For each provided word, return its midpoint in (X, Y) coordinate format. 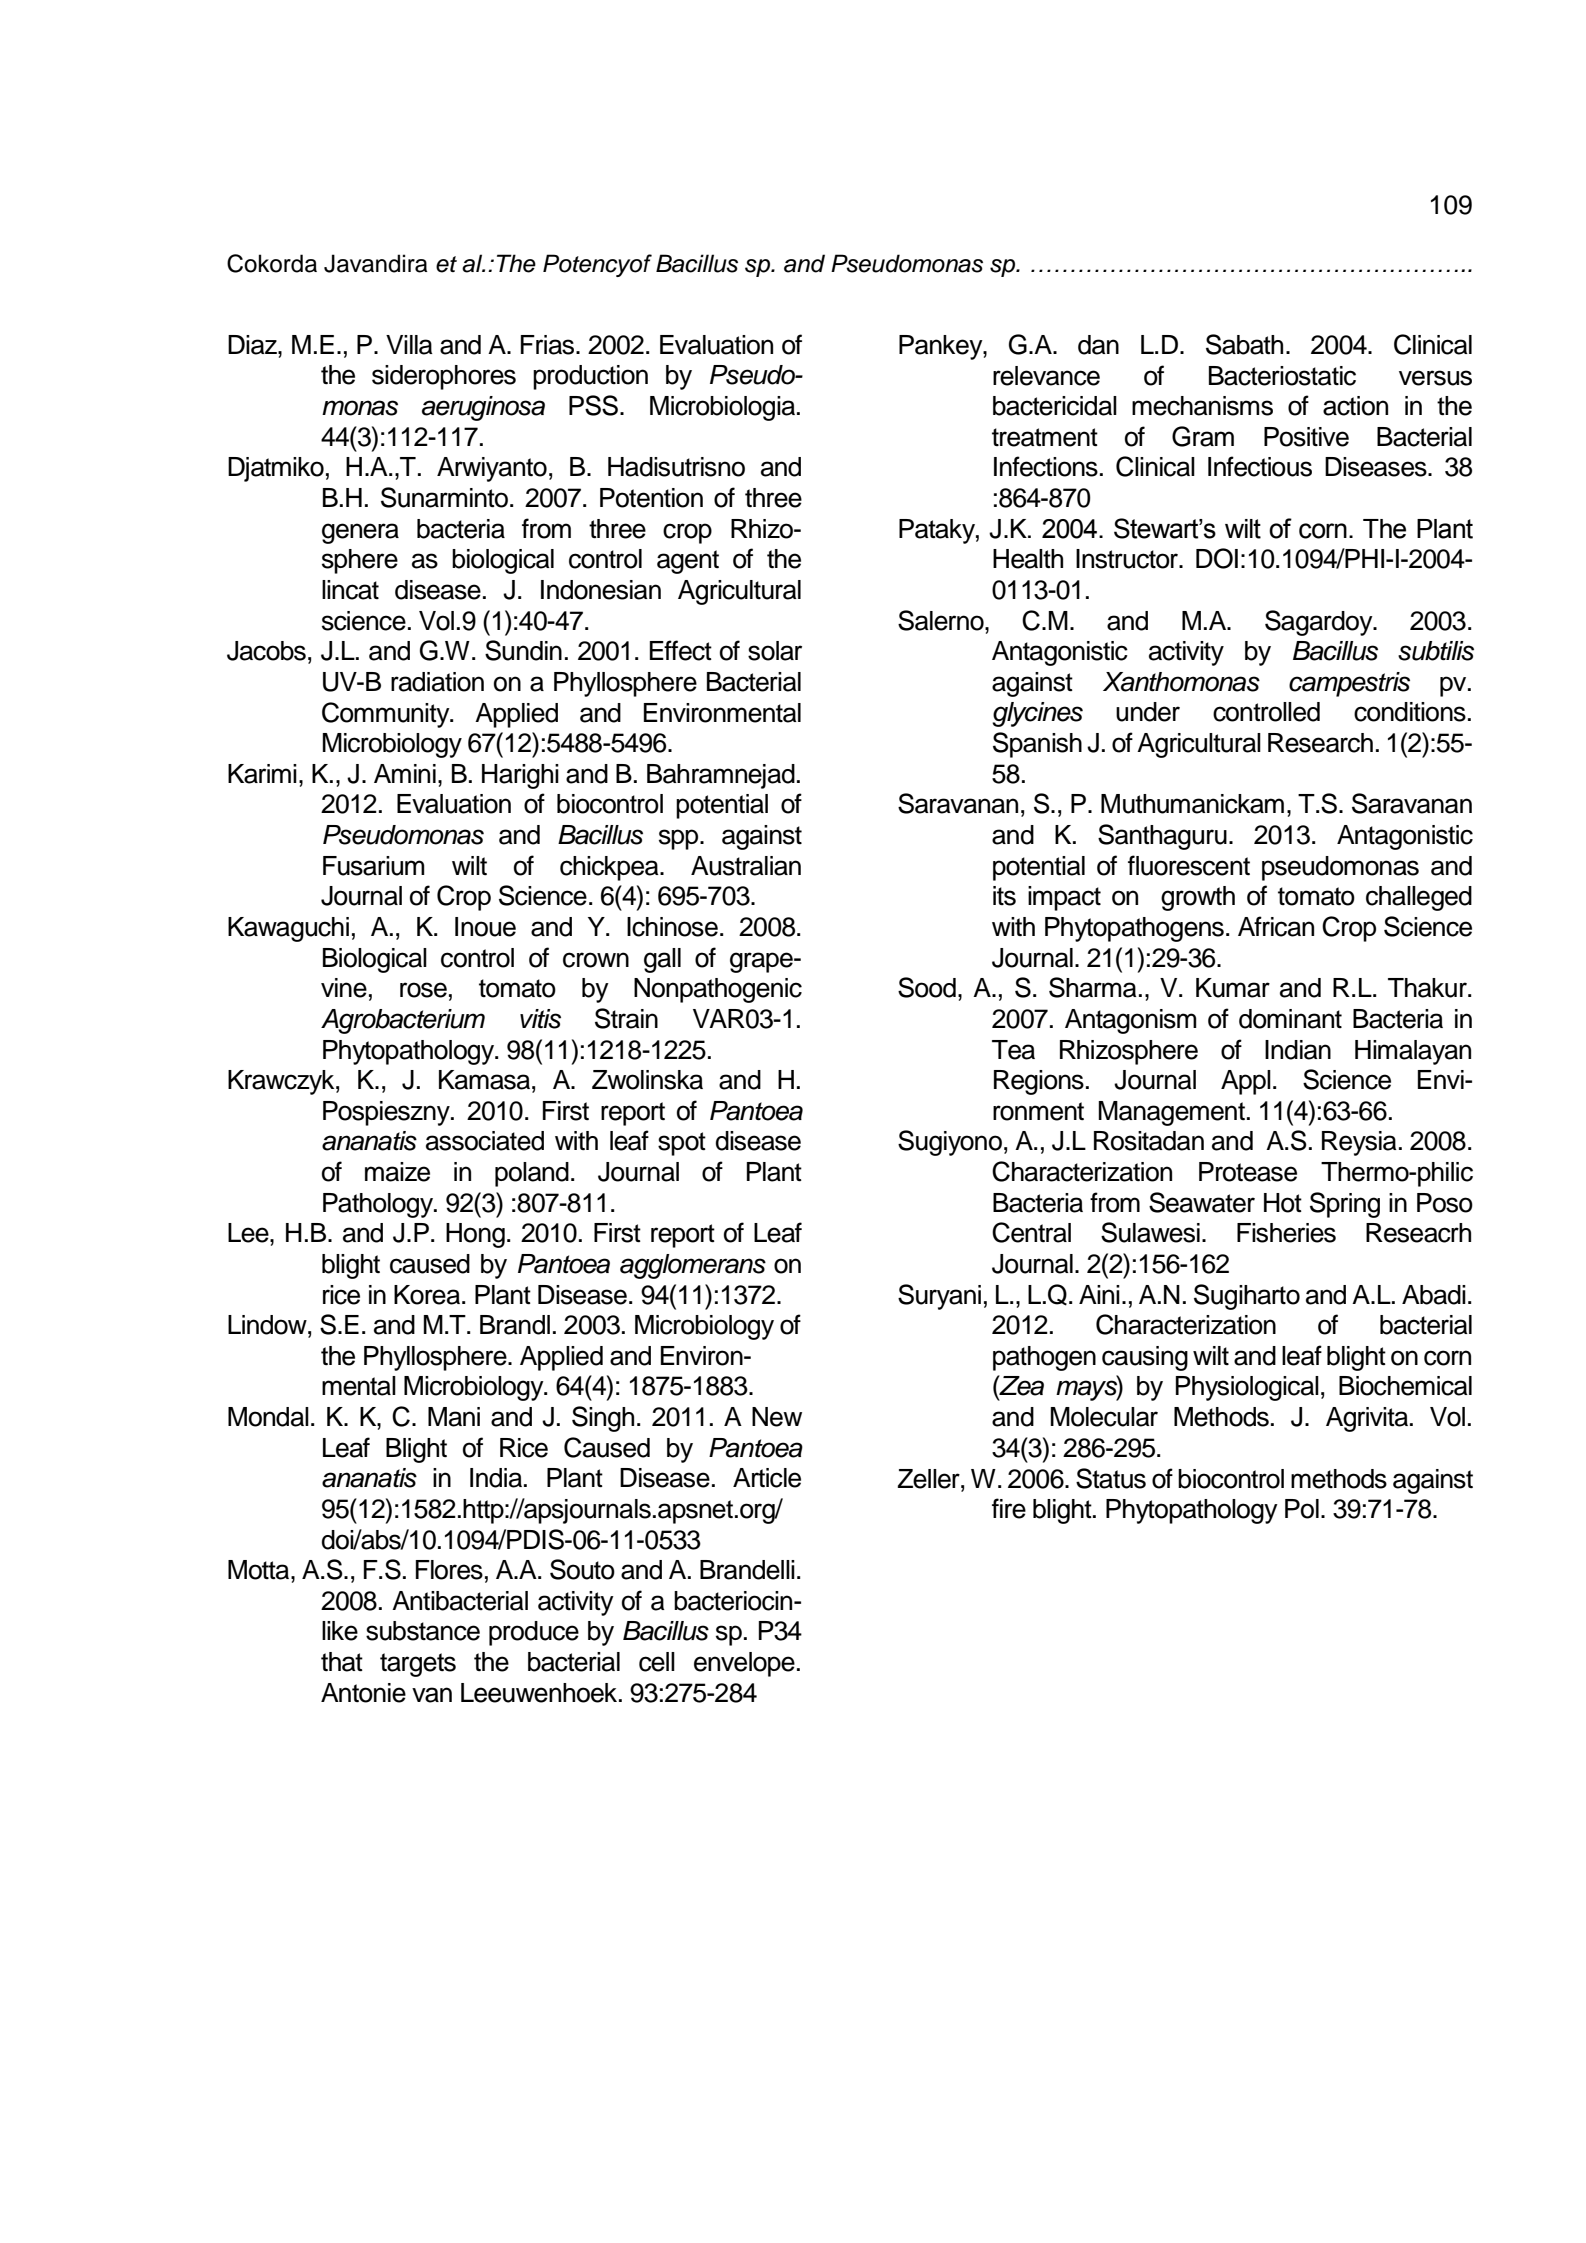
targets (418, 1665)
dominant (1290, 1019)
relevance (1046, 376)
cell (657, 1662)
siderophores (444, 377)
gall (662, 960)
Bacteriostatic (1282, 376)
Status (1111, 1478)
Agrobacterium (403, 1021)
